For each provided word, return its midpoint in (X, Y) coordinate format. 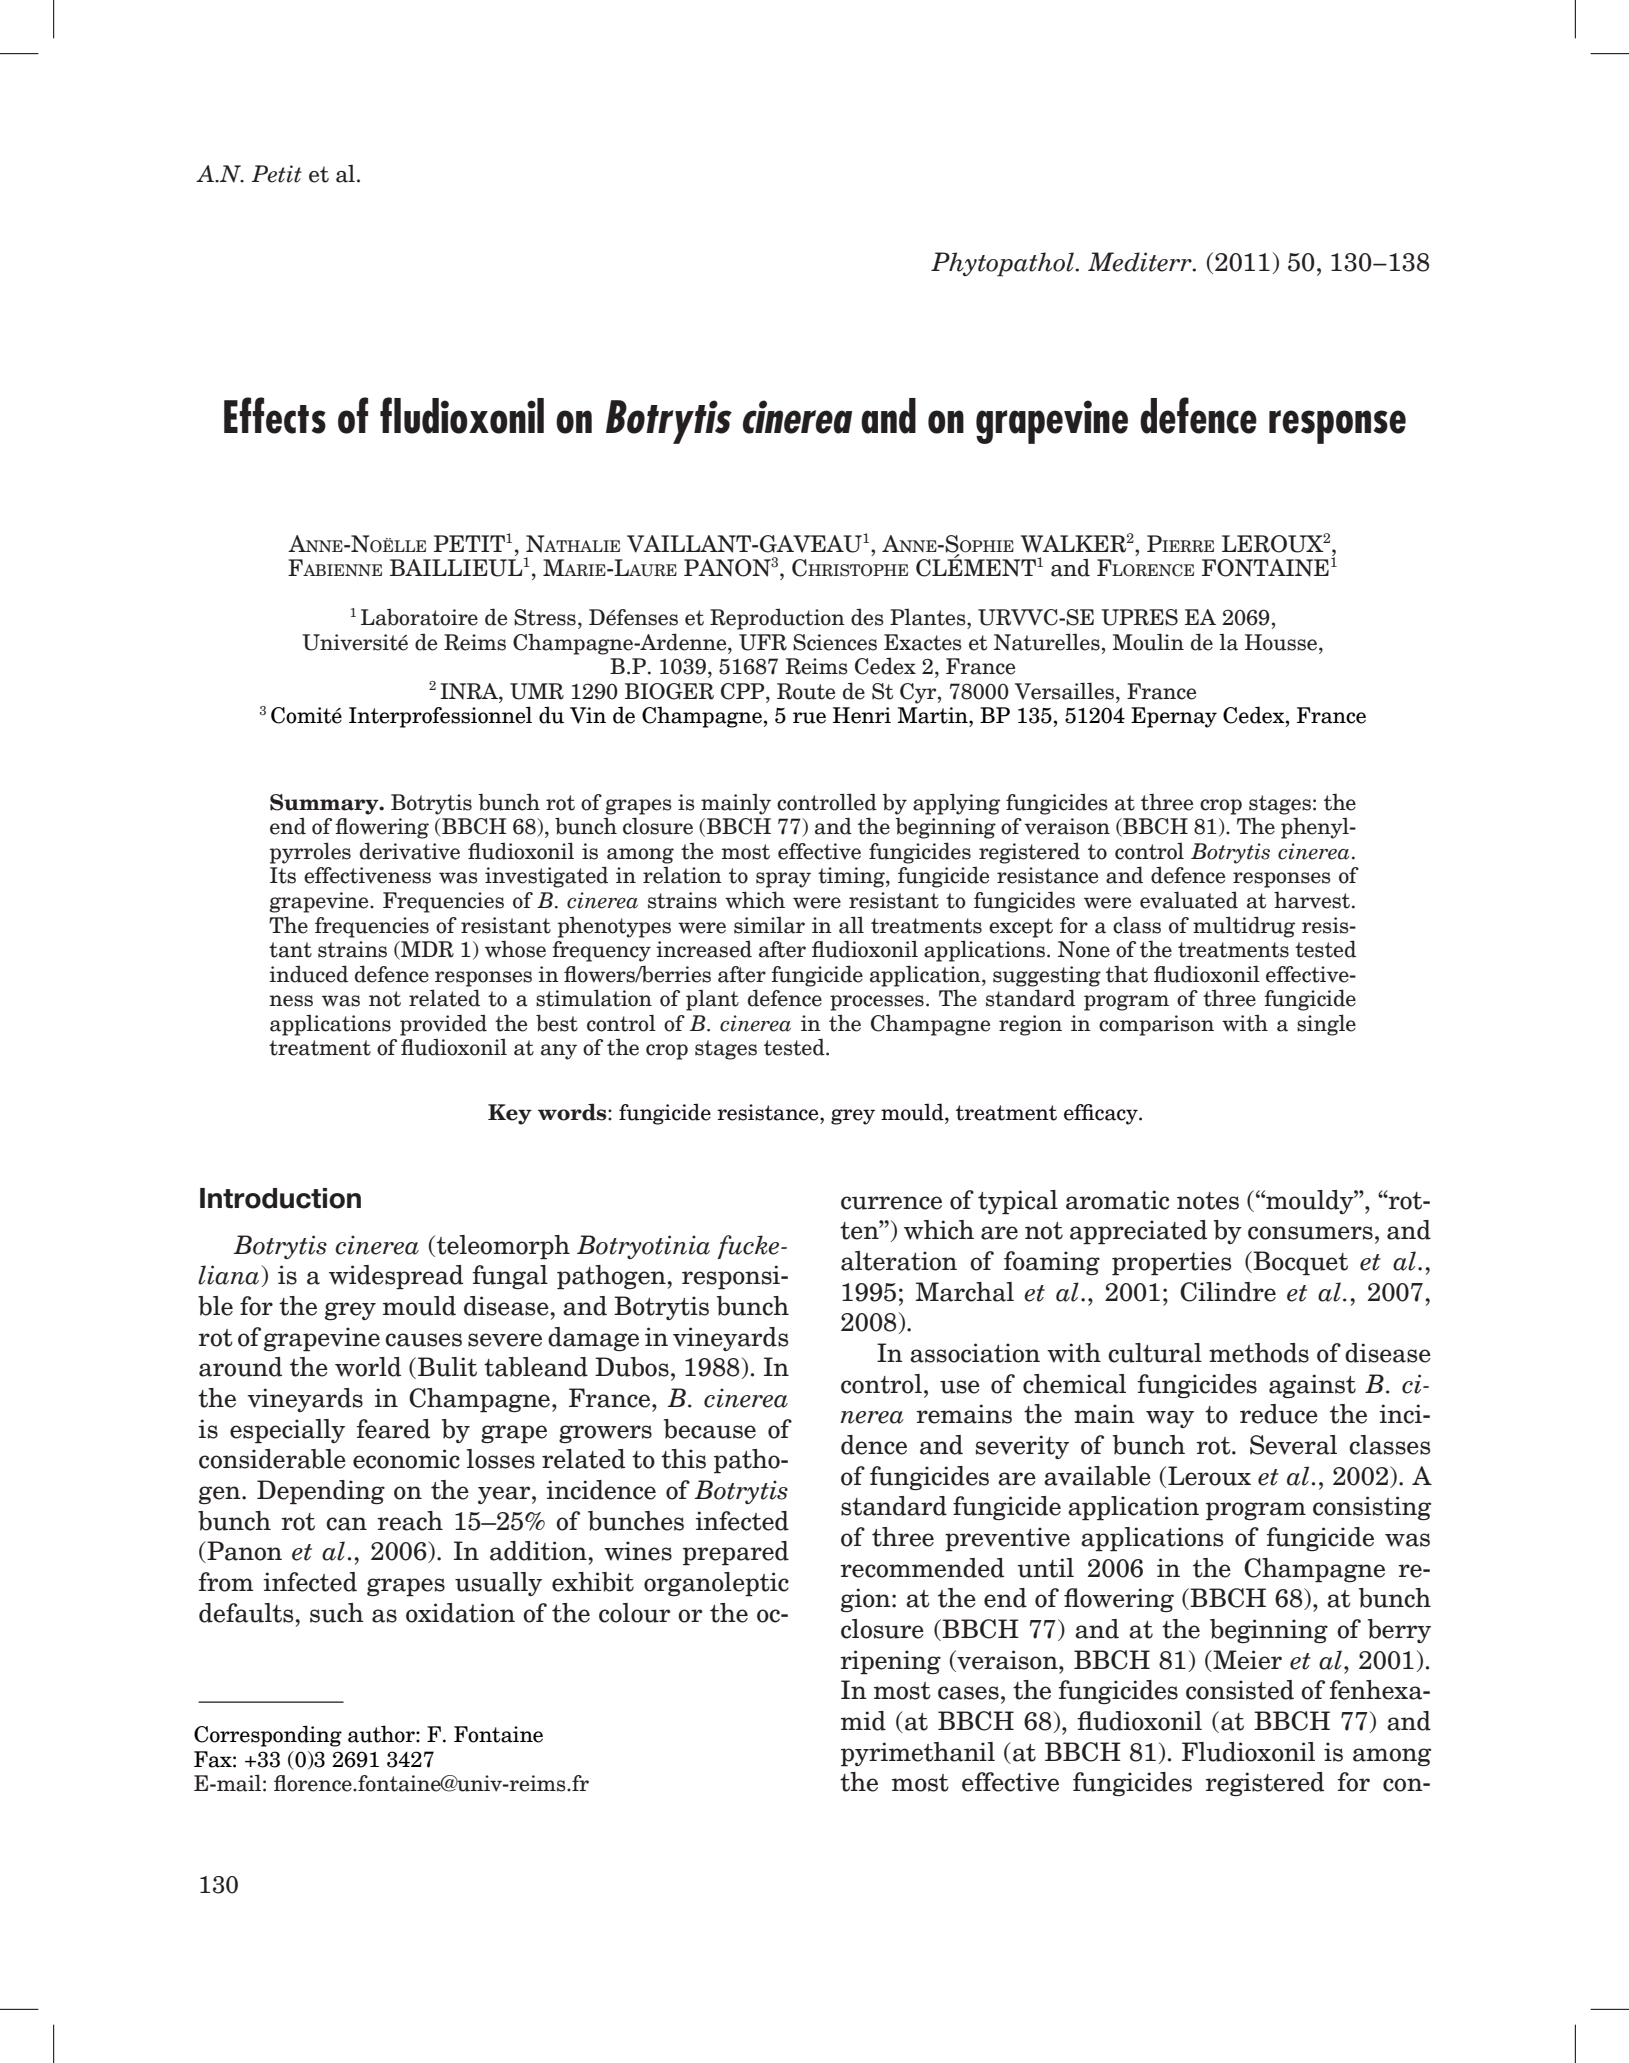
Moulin (1148, 642)
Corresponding (268, 1736)
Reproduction (777, 619)
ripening (890, 1662)
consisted (1240, 1690)
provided (443, 1025)
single (1326, 1025)
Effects (275, 415)
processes (877, 1003)
